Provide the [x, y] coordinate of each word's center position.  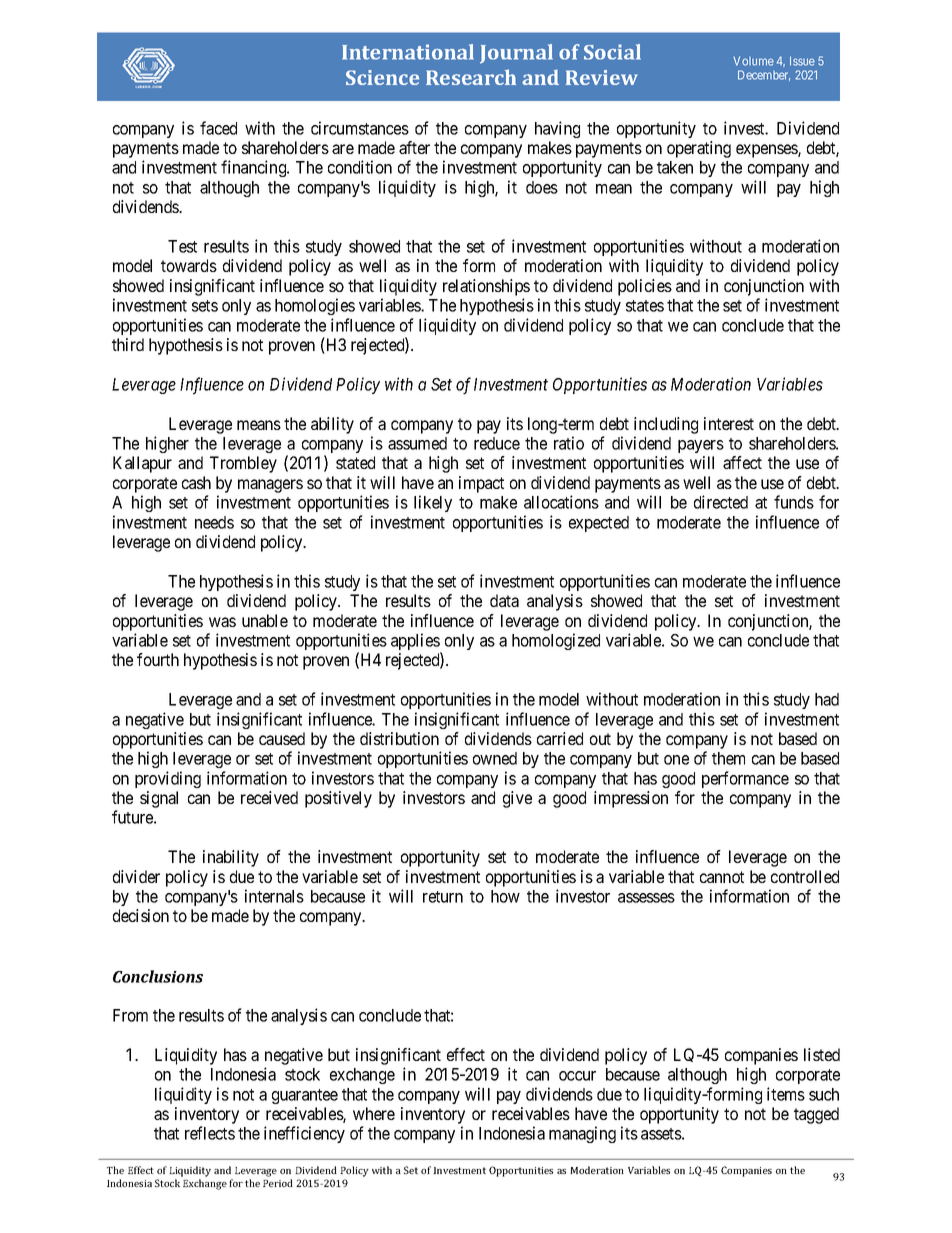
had [827, 699]
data [504, 600]
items [786, 1094]
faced [218, 128]
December [764, 75]
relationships [486, 287]
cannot [722, 877]
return [443, 897]
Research [471, 77]
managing [582, 1134]
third [128, 344]
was [222, 622]
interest [729, 423]
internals [274, 896]
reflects [210, 1133]
